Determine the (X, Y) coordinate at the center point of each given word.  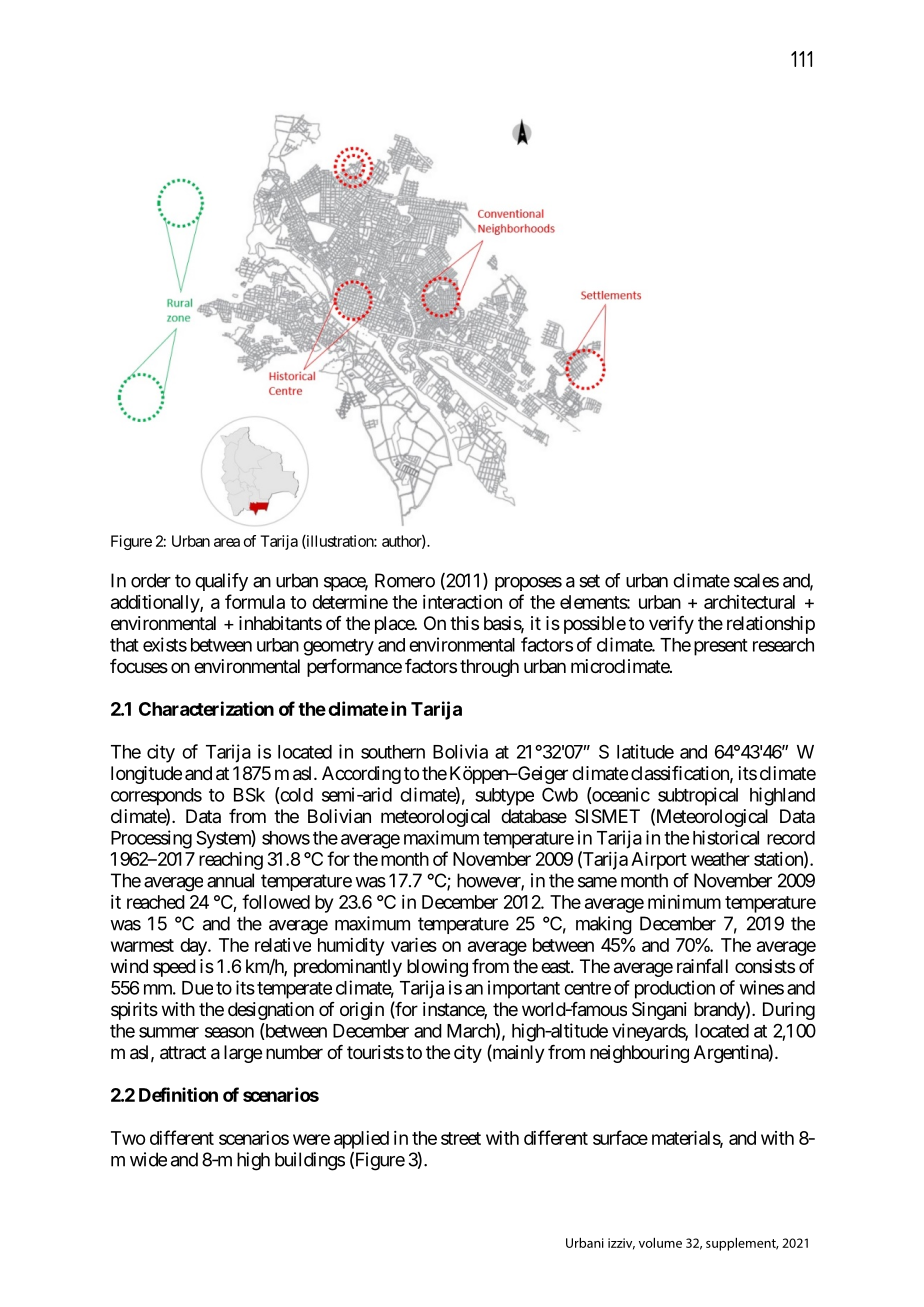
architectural (749, 602)
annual (230, 880)
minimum (684, 902)
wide (148, 1159)
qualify (221, 582)
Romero (405, 580)
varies (414, 945)
